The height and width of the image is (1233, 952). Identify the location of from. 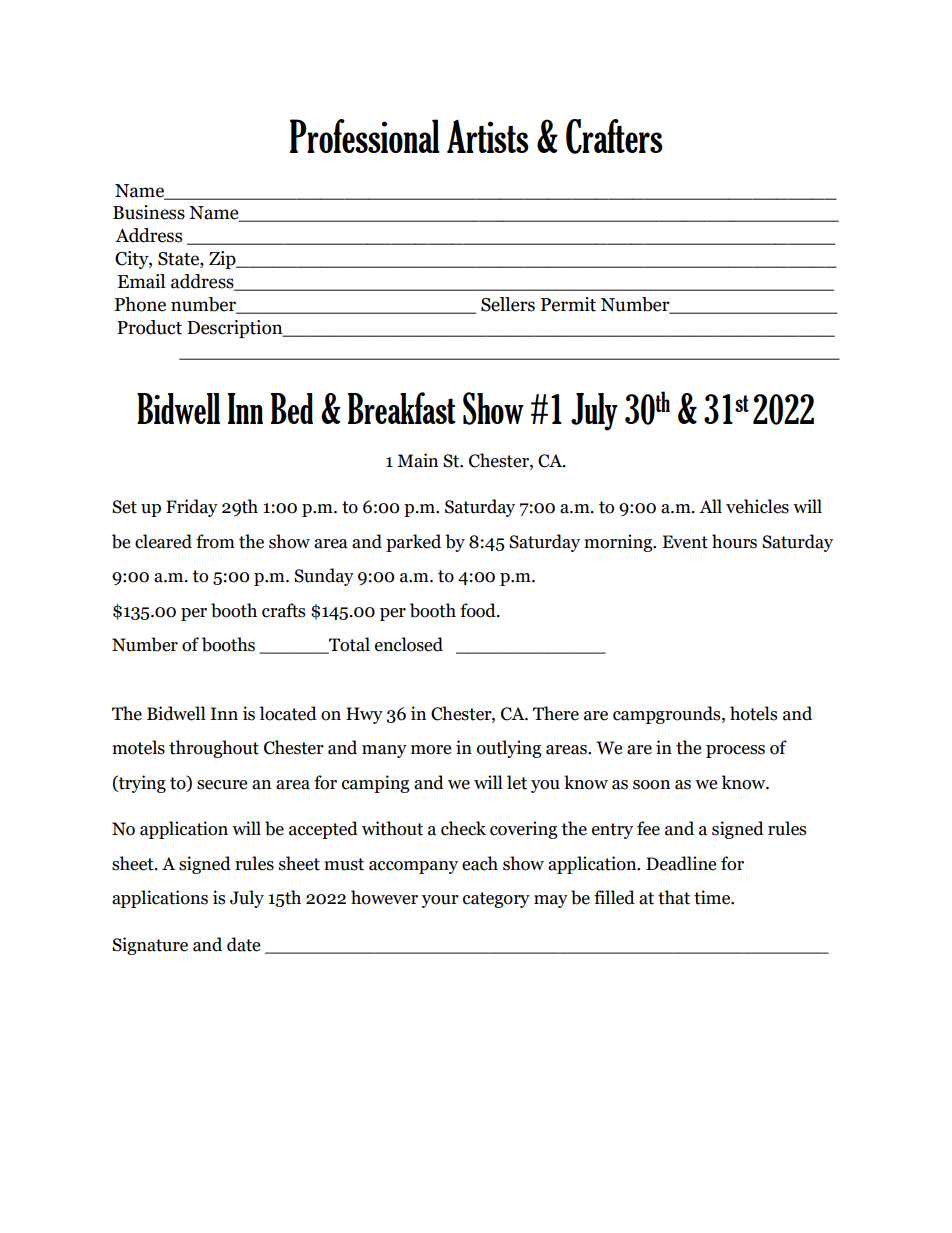
(215, 541).
